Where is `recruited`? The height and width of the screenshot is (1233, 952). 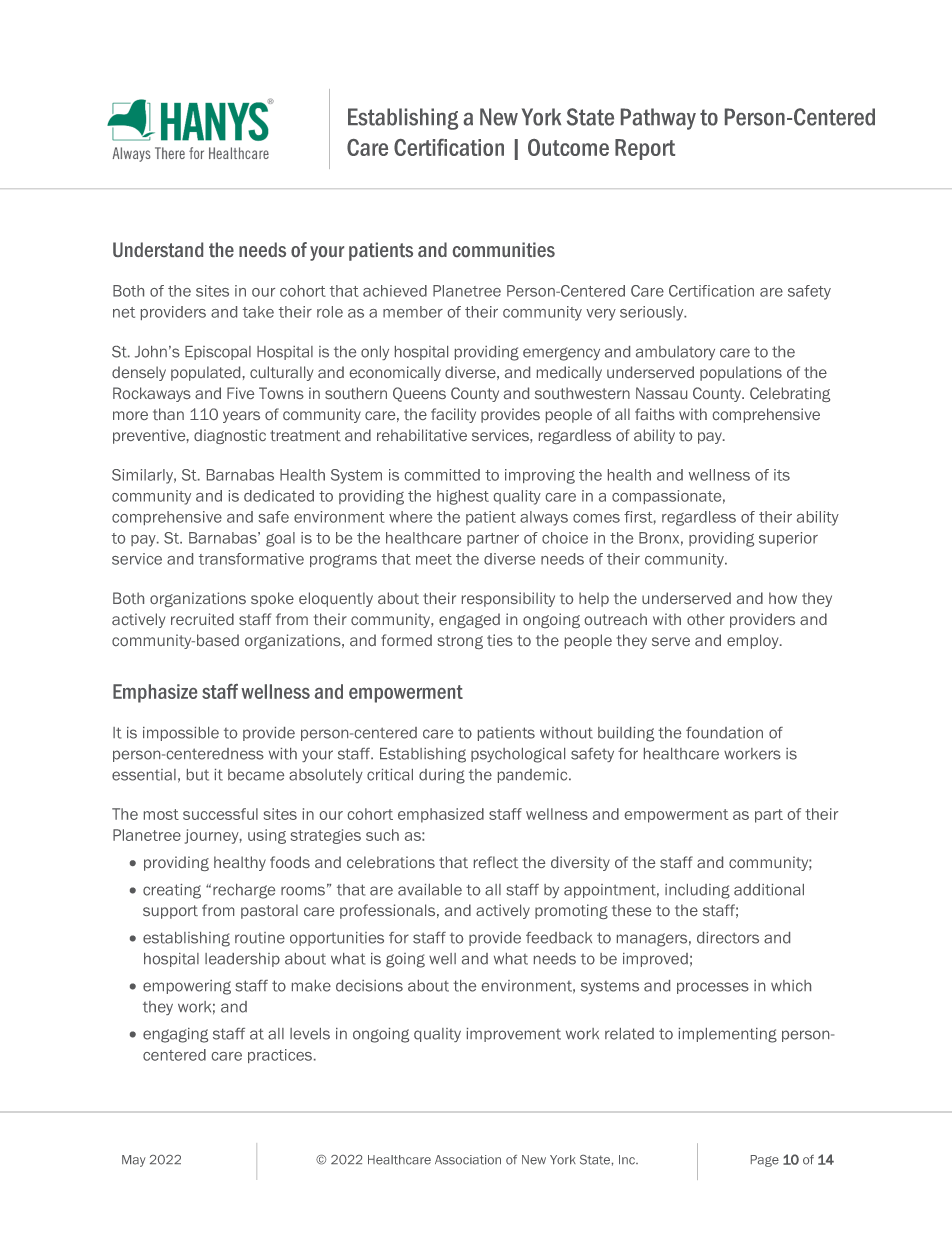
recruited is located at coordinates (202, 619).
